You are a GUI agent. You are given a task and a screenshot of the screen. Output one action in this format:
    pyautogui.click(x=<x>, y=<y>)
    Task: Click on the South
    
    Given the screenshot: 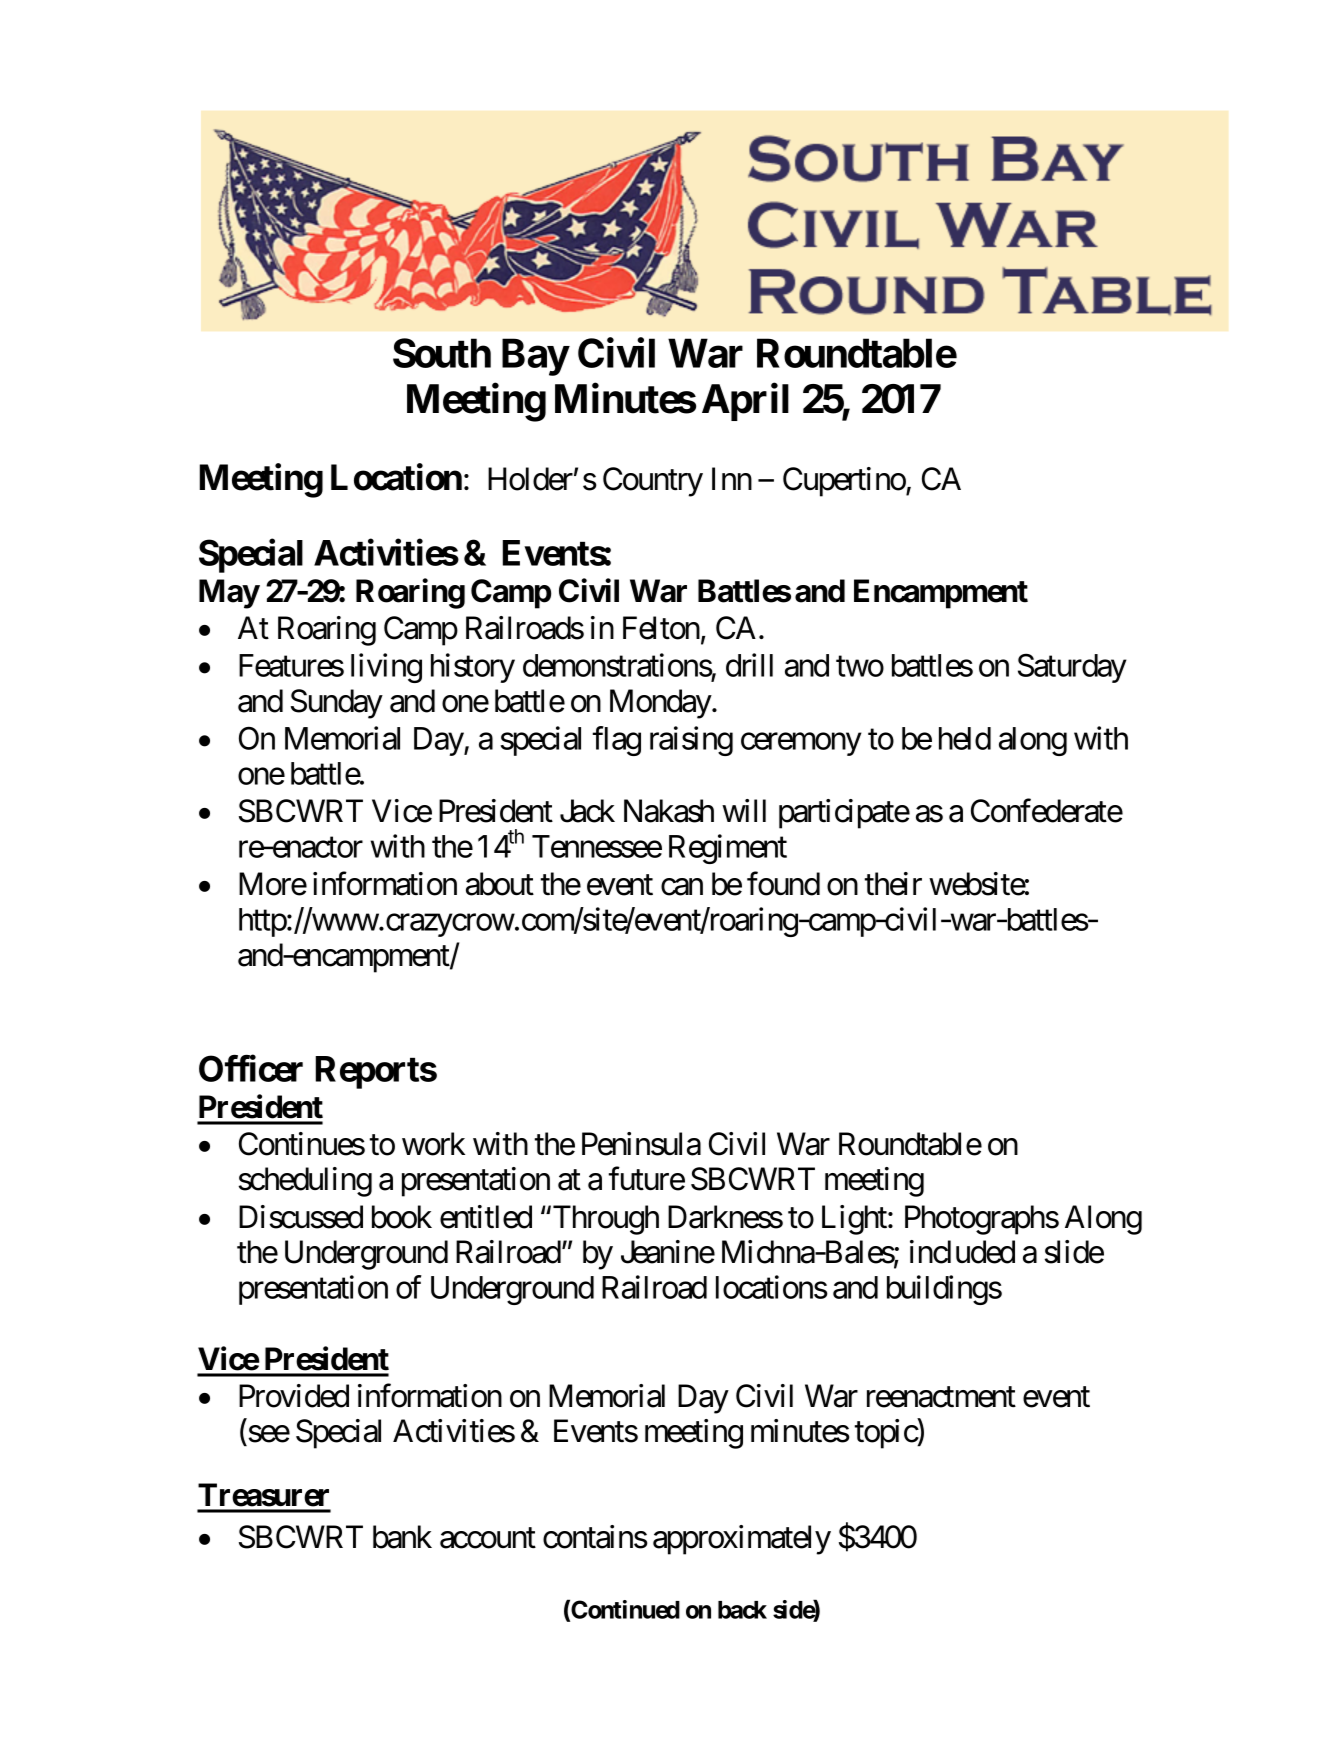 What is the action you would take?
    pyautogui.click(x=442, y=353)
